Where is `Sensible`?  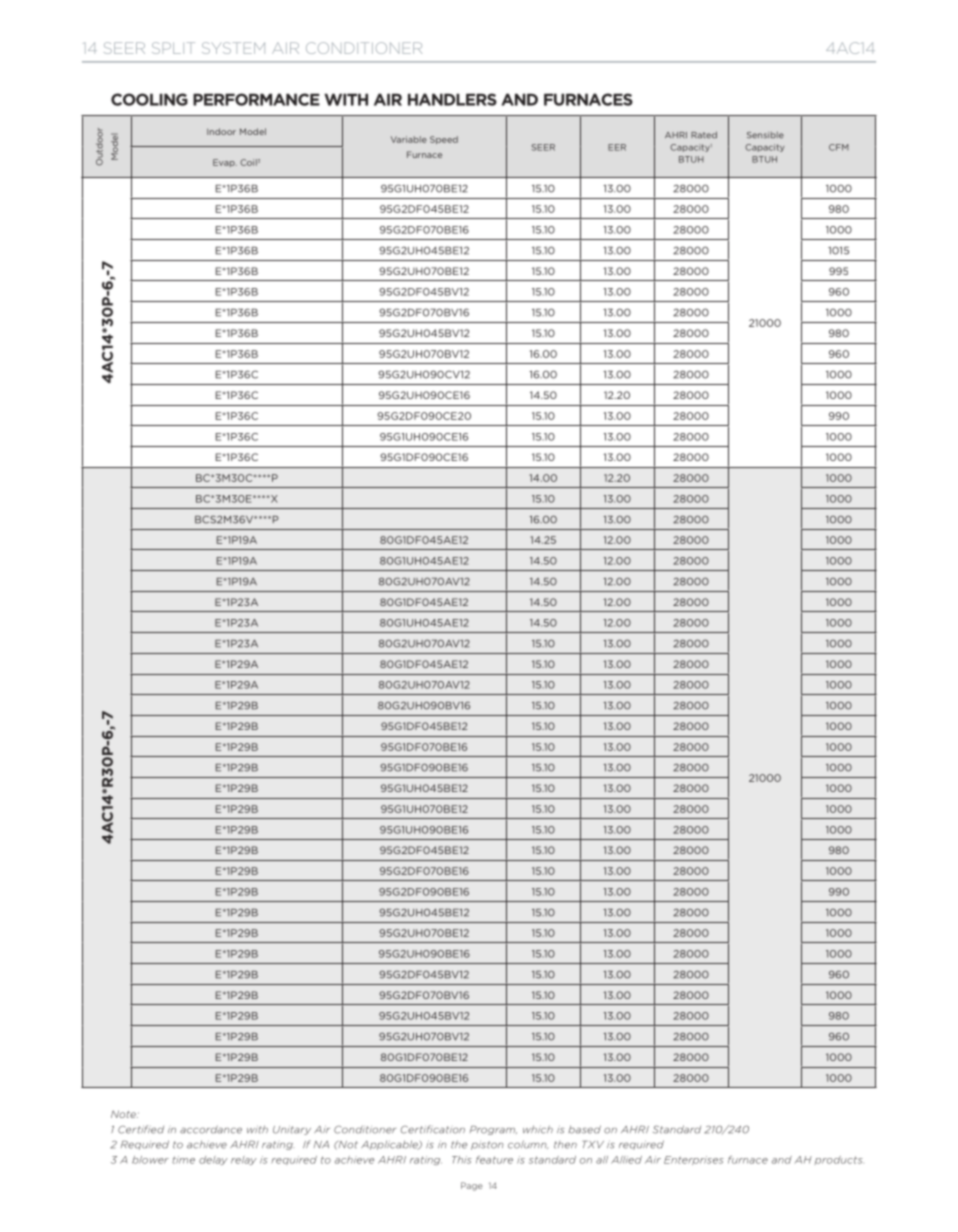 Sensible is located at coordinates (765, 135).
